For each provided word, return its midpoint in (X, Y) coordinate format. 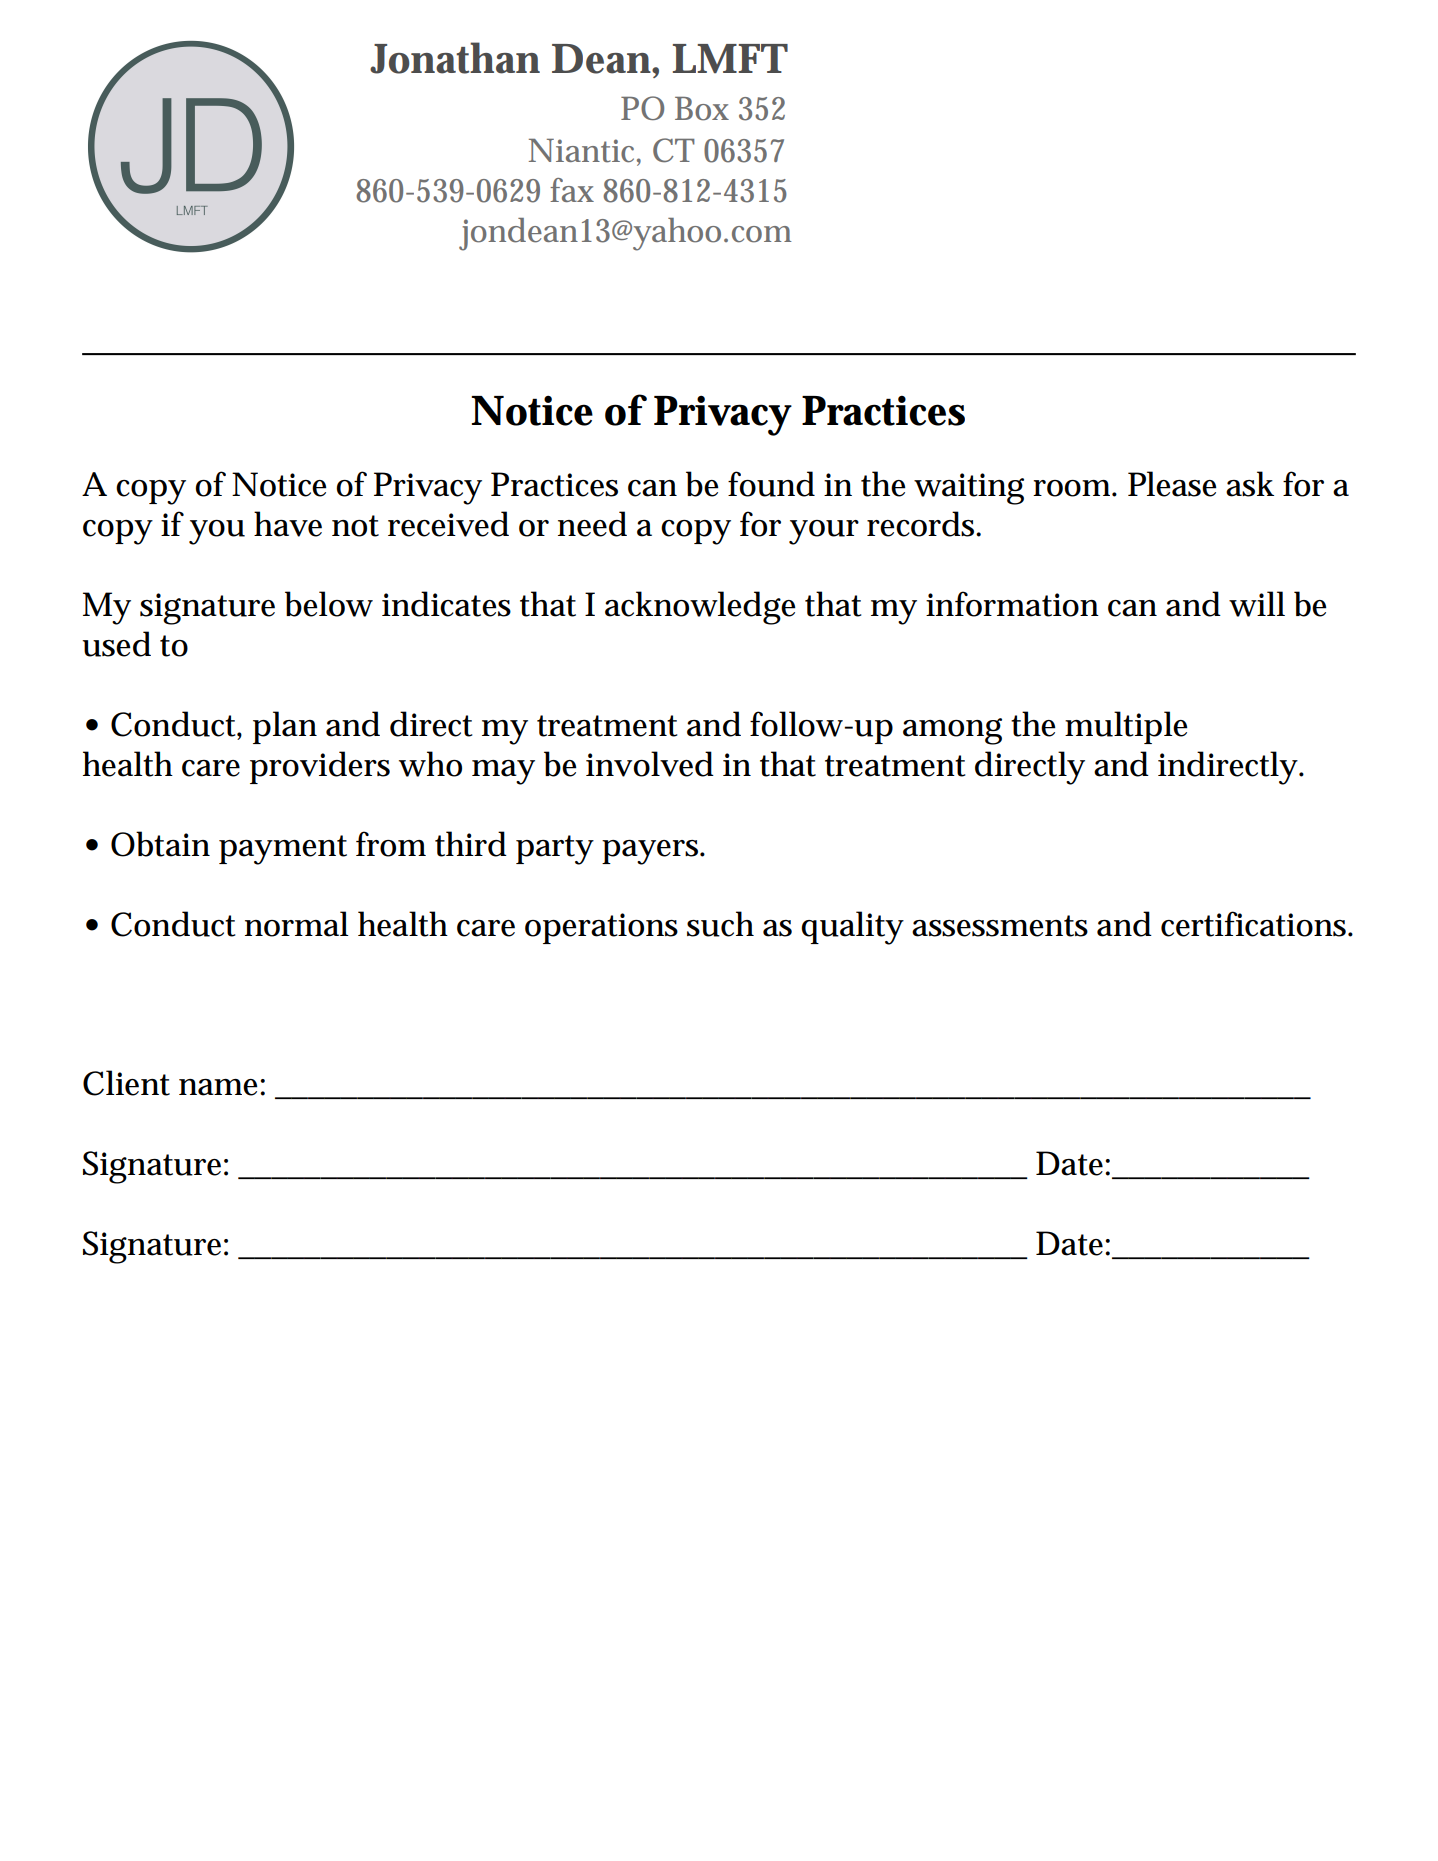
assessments (1000, 926)
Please (1172, 484)
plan (285, 727)
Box (702, 109)
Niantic (583, 152)
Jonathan (455, 58)
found (771, 484)
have (288, 524)
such (720, 924)
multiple (1126, 727)
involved (650, 764)
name (220, 1087)
